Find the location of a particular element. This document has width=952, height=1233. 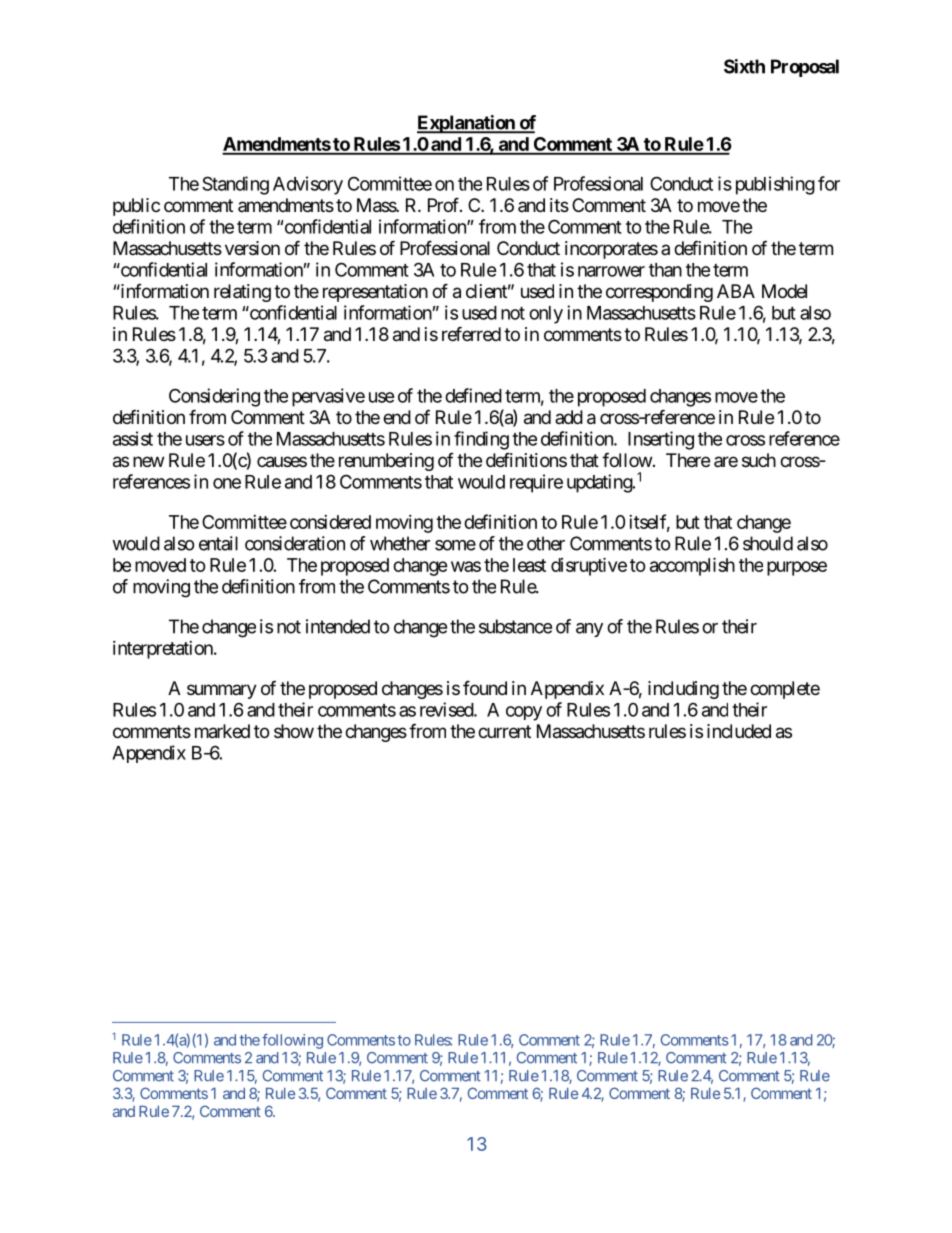

entail is located at coordinates (218, 543).
